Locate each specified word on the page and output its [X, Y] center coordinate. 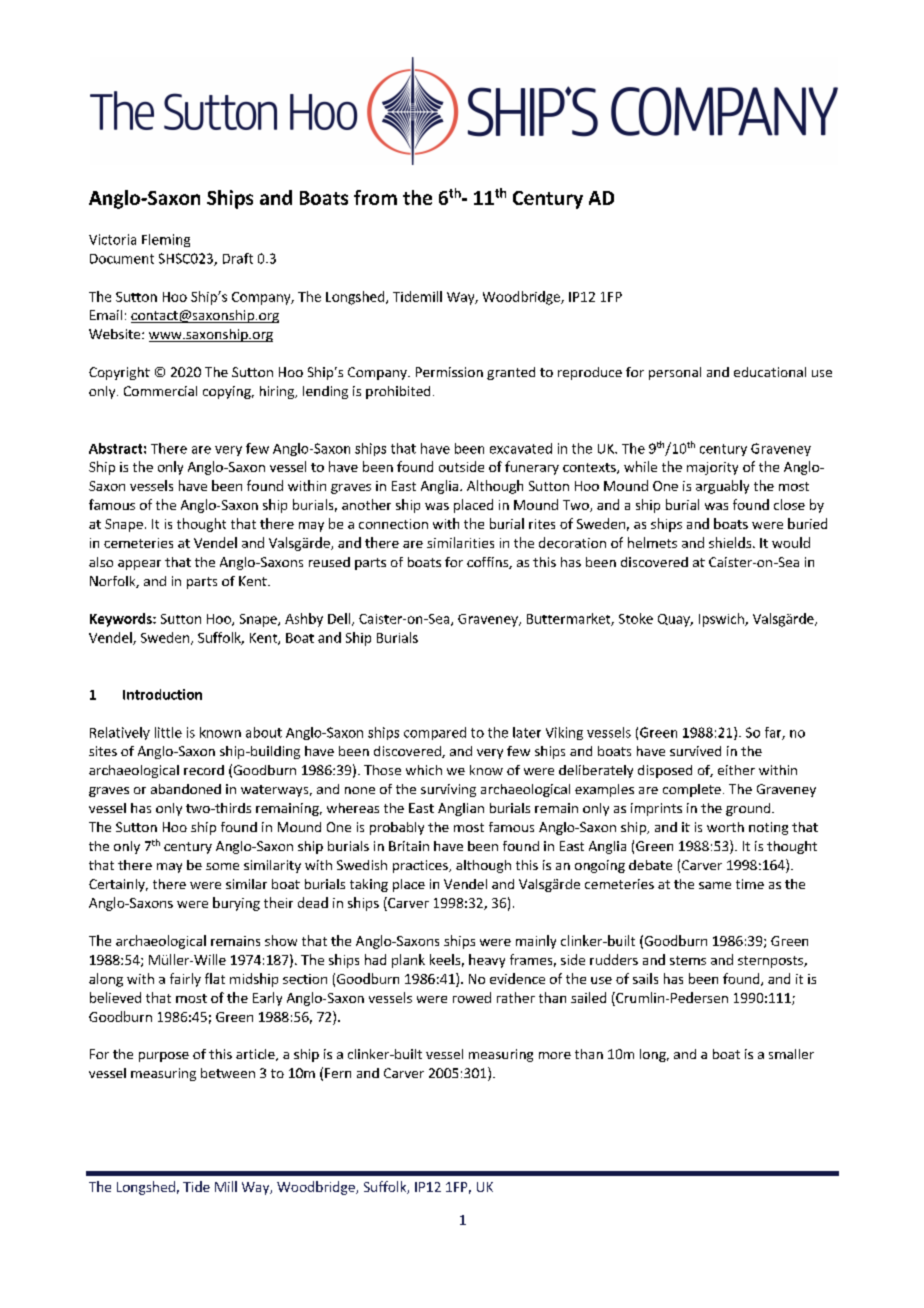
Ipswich [722, 620]
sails [645, 978]
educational [770, 372]
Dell [340, 619]
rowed [472, 997]
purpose [164, 1057]
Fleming [166, 240]
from [375, 197]
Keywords [122, 620]
